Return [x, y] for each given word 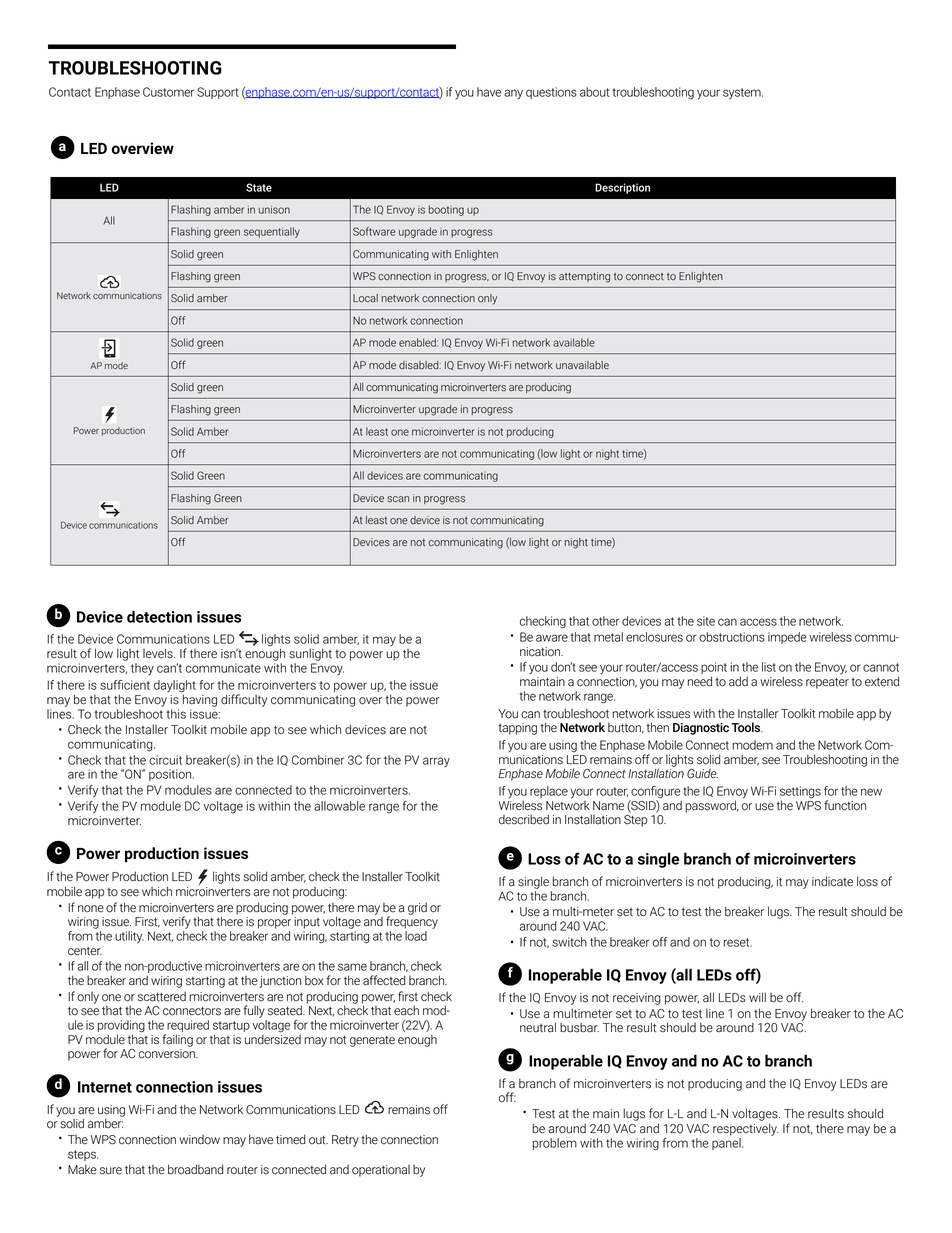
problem [555, 1144]
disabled [420, 365]
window [199, 1140]
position [171, 775]
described [524, 819]
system [743, 94]
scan [398, 499]
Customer [168, 92]
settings [800, 793]
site [706, 621]
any [513, 94]
